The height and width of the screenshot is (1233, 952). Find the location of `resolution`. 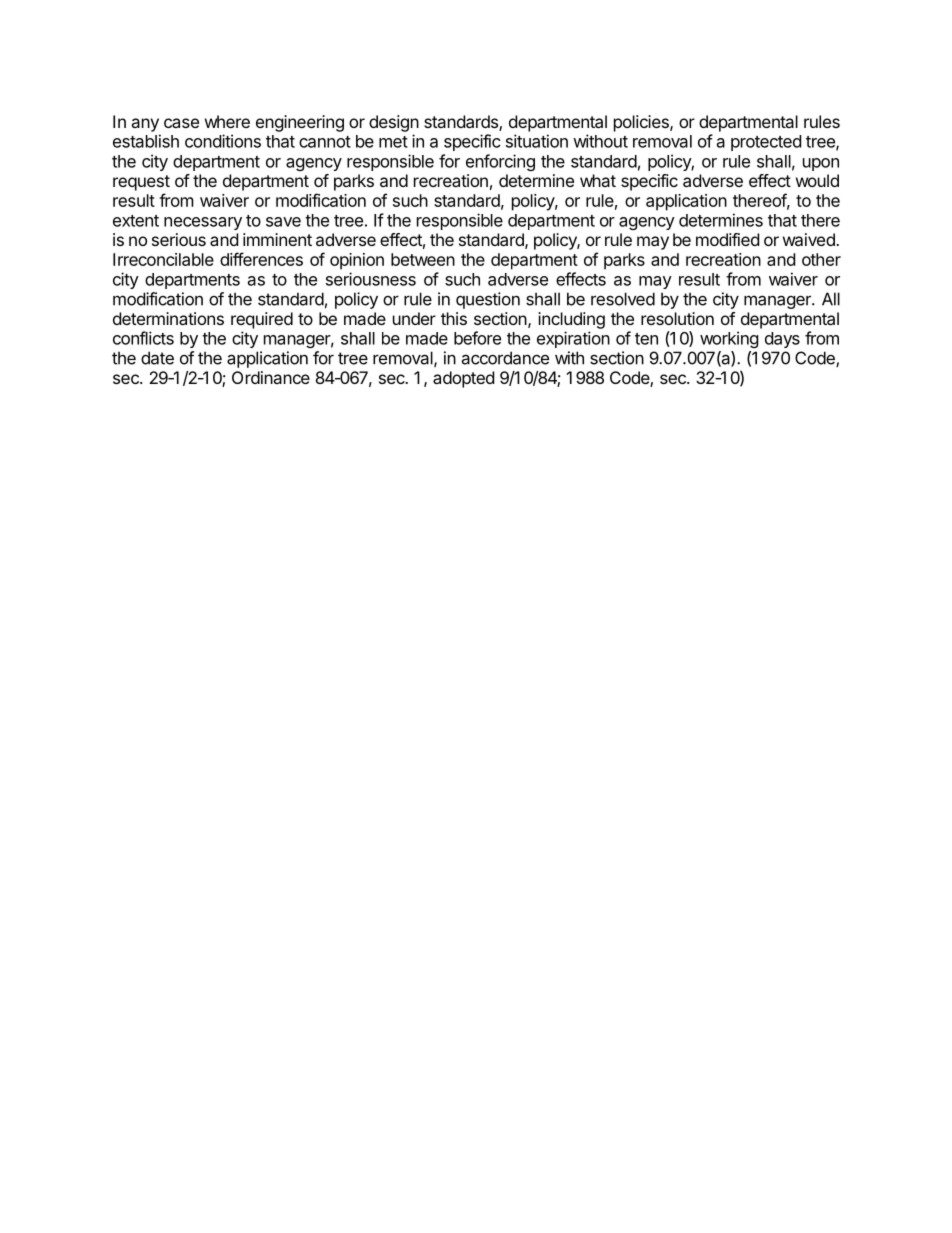

resolution is located at coordinates (677, 318).
